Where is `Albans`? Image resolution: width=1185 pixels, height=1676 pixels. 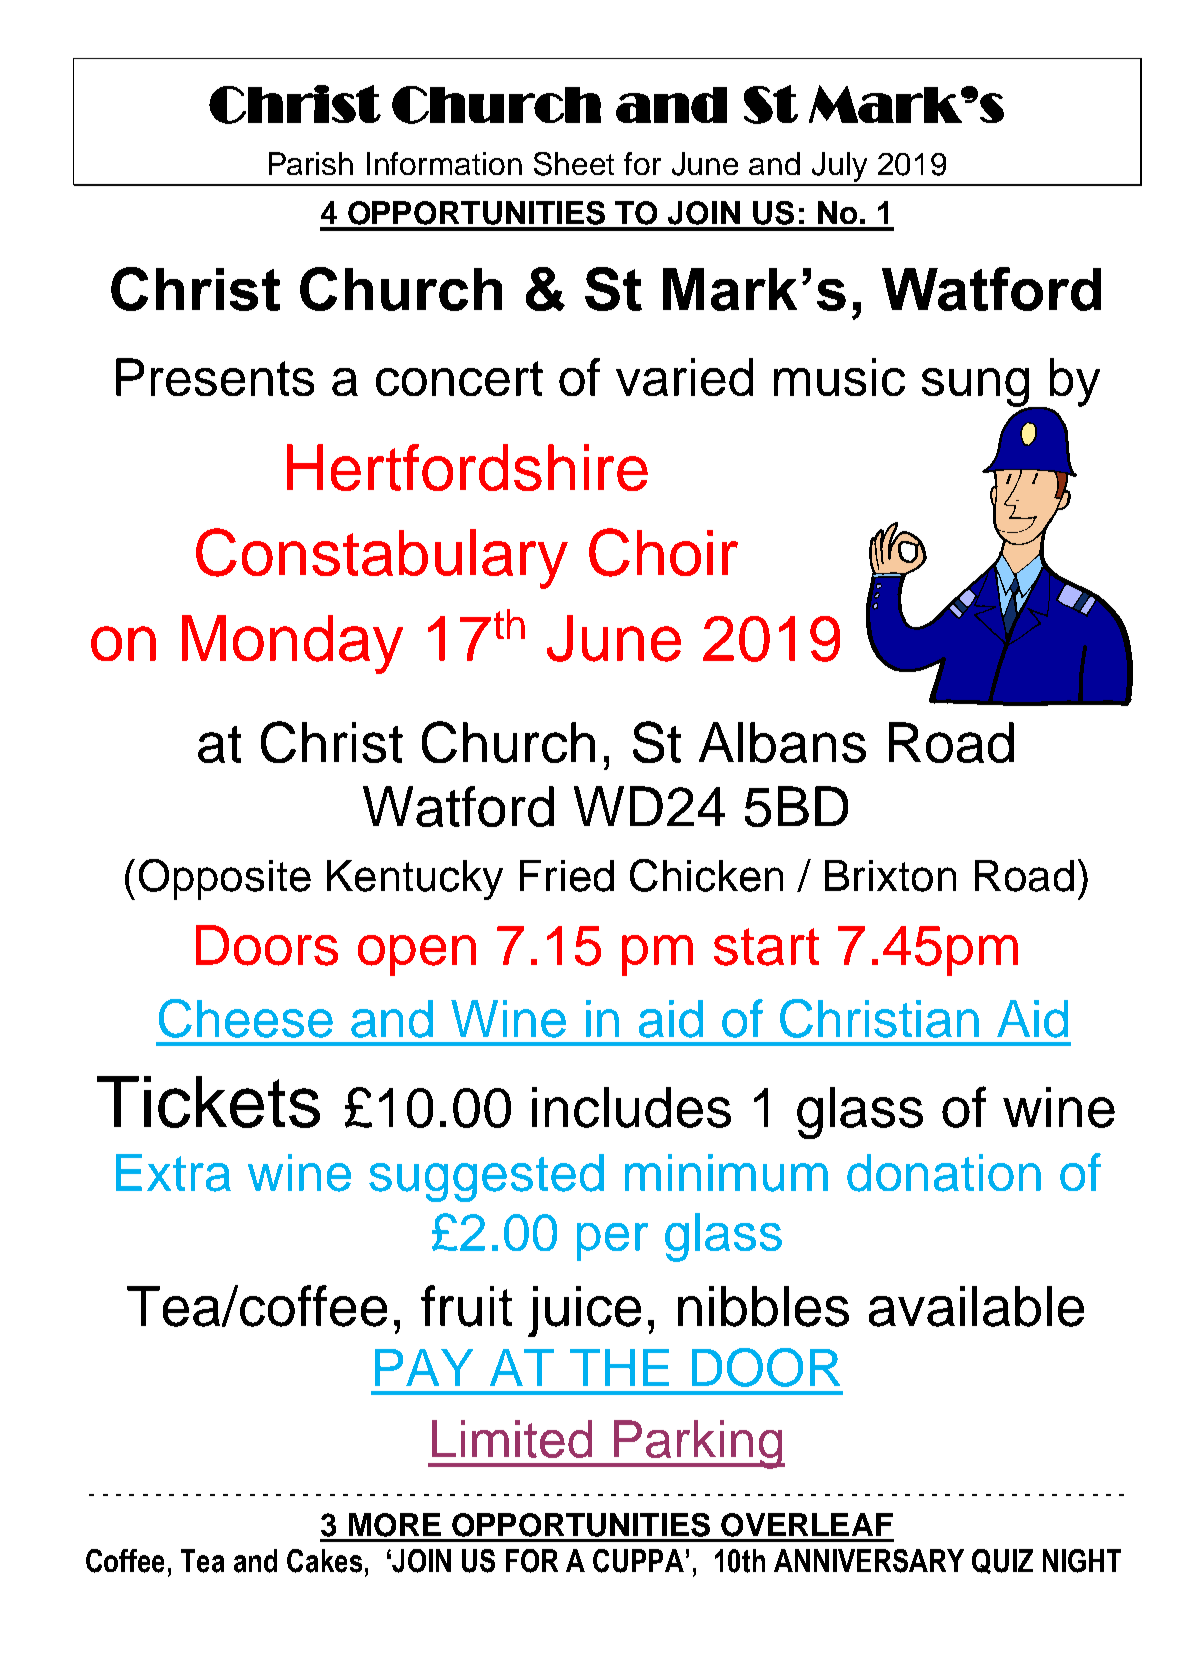
Albans is located at coordinates (782, 742).
